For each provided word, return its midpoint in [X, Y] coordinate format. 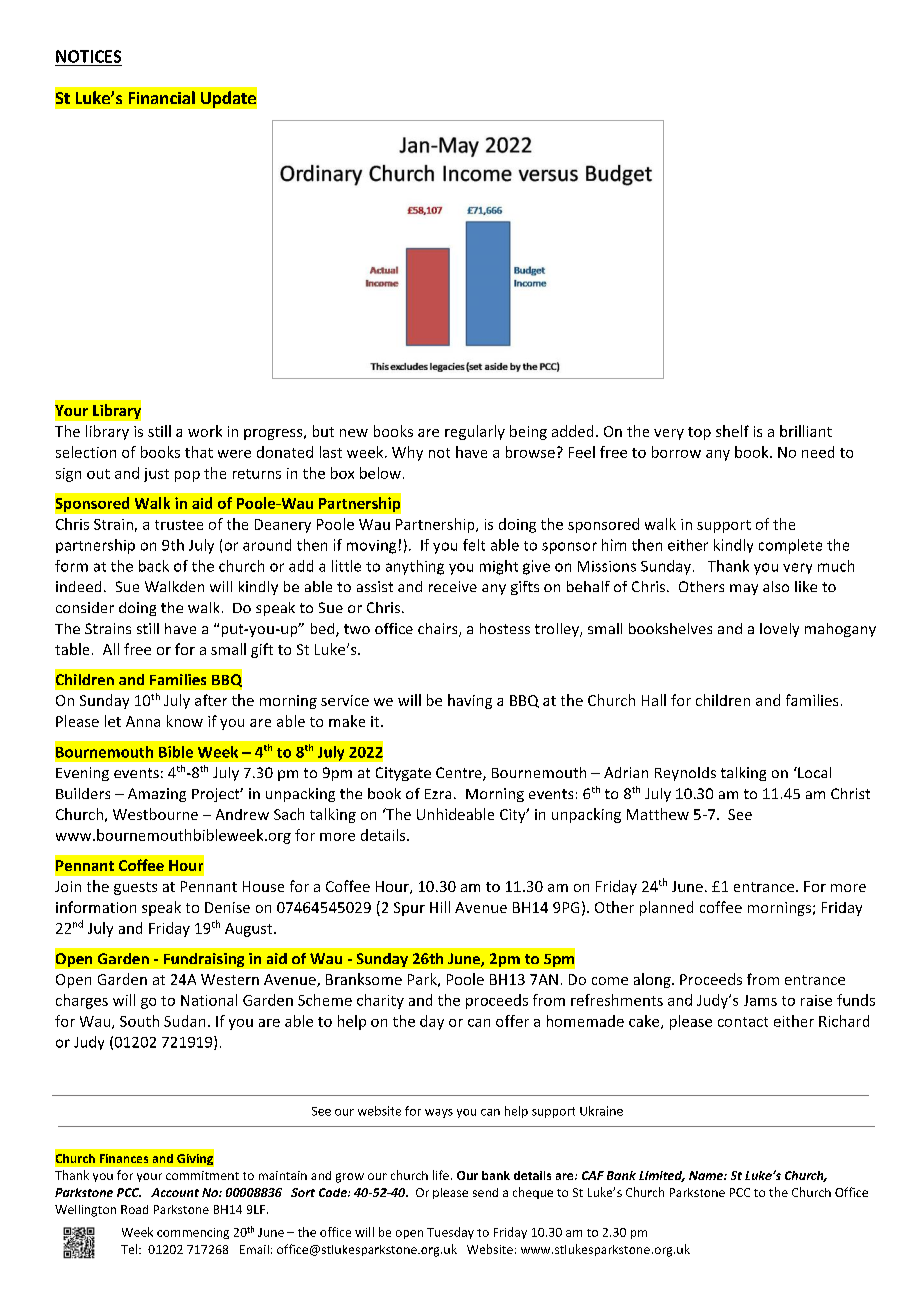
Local [813, 772]
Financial [162, 97]
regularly [475, 432]
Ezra [438, 794]
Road [134, 1209]
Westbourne [155, 814]
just [156, 475]
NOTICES [88, 56]
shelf [732, 431]
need [818, 452]
